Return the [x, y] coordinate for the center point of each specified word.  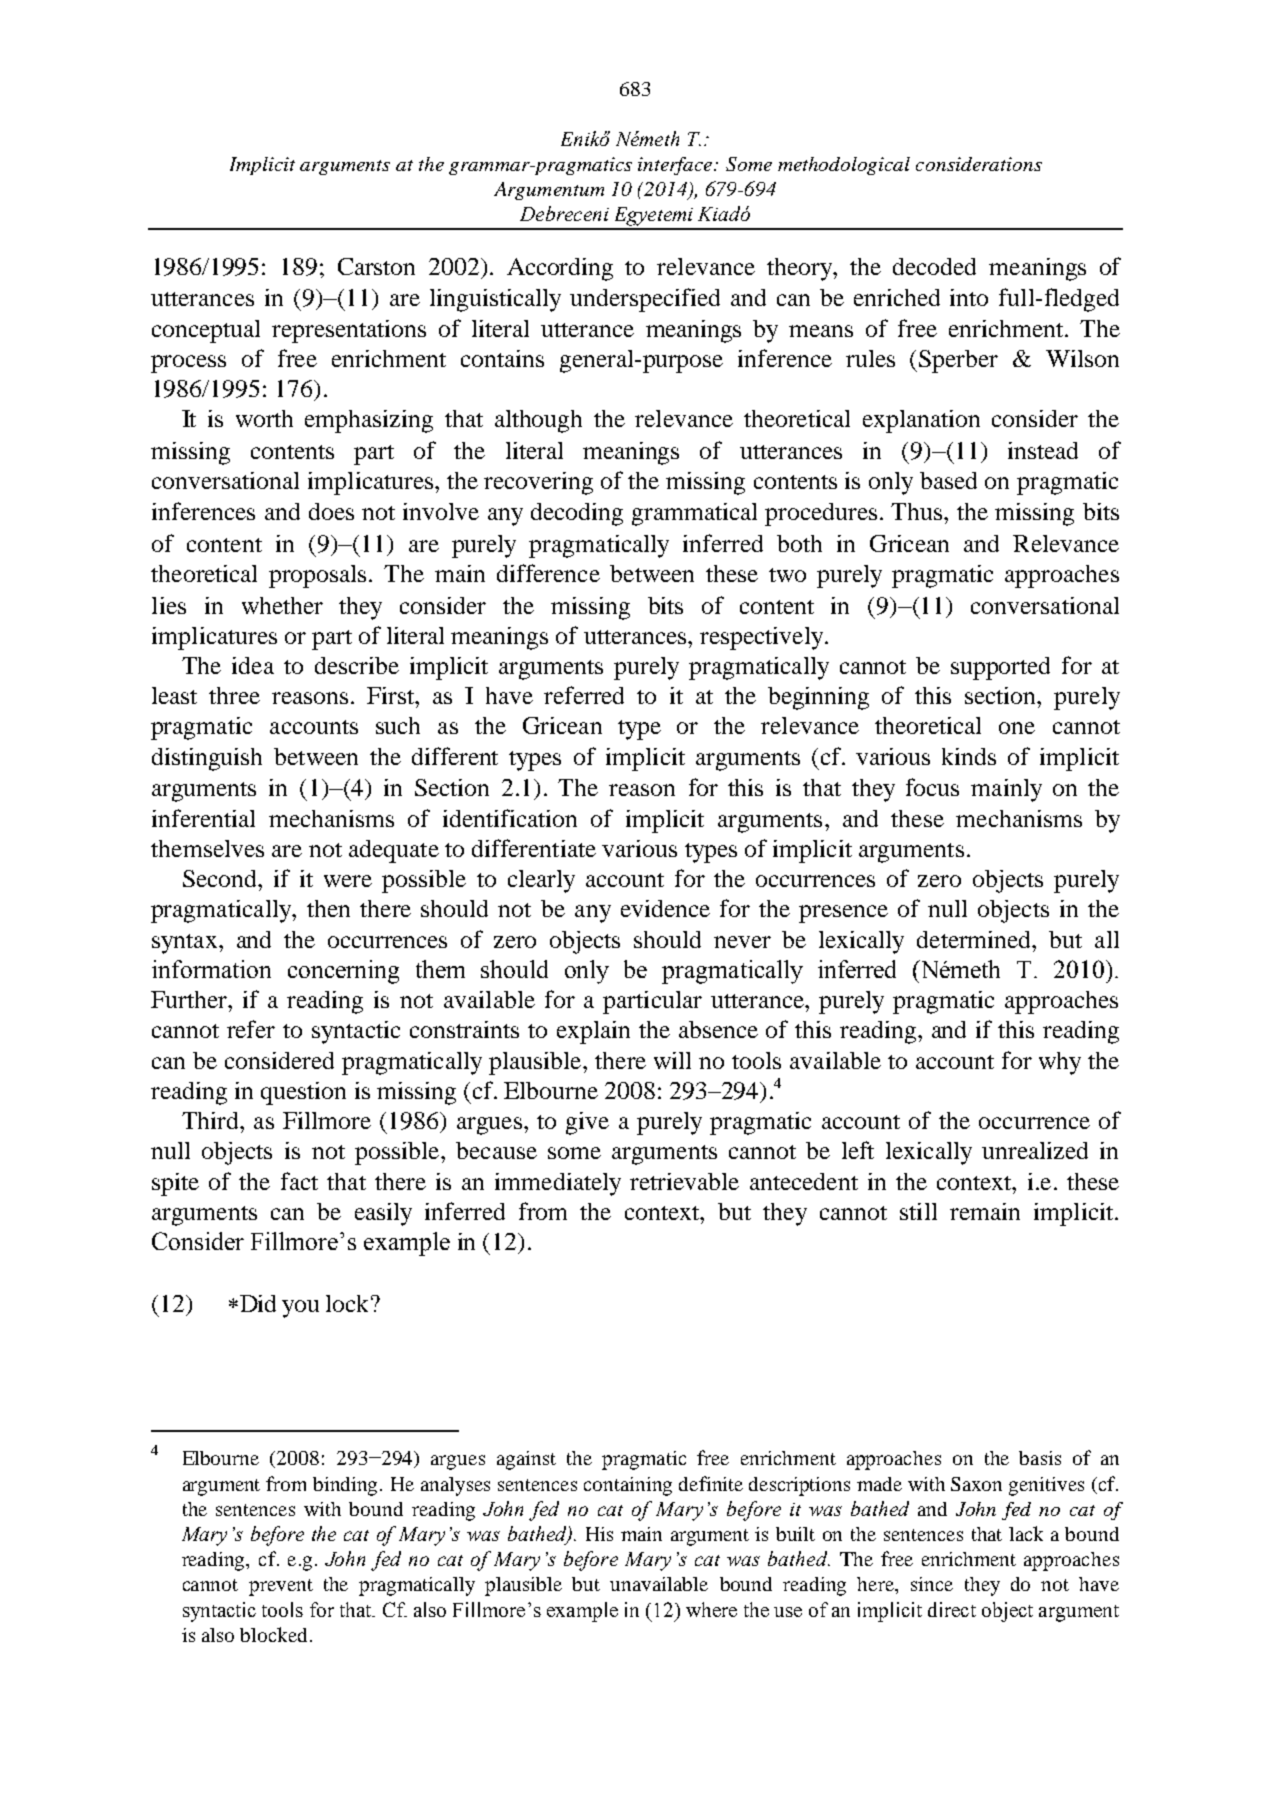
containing [628, 1486]
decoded [934, 266]
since [932, 1584]
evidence [665, 908]
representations [349, 331]
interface [676, 166]
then [328, 908]
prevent [281, 1587]
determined [975, 939]
